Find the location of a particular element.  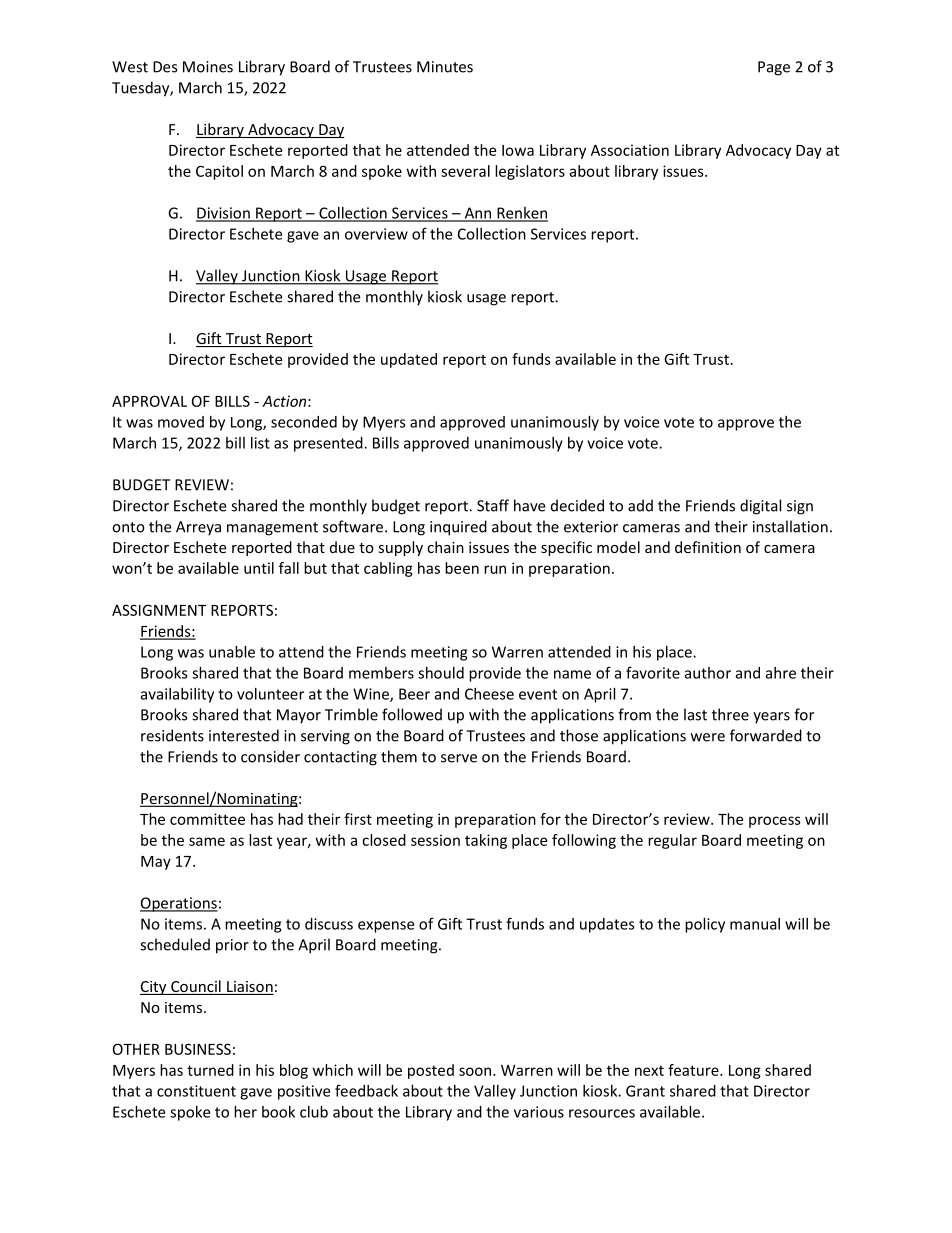

definition is located at coordinates (708, 547).
